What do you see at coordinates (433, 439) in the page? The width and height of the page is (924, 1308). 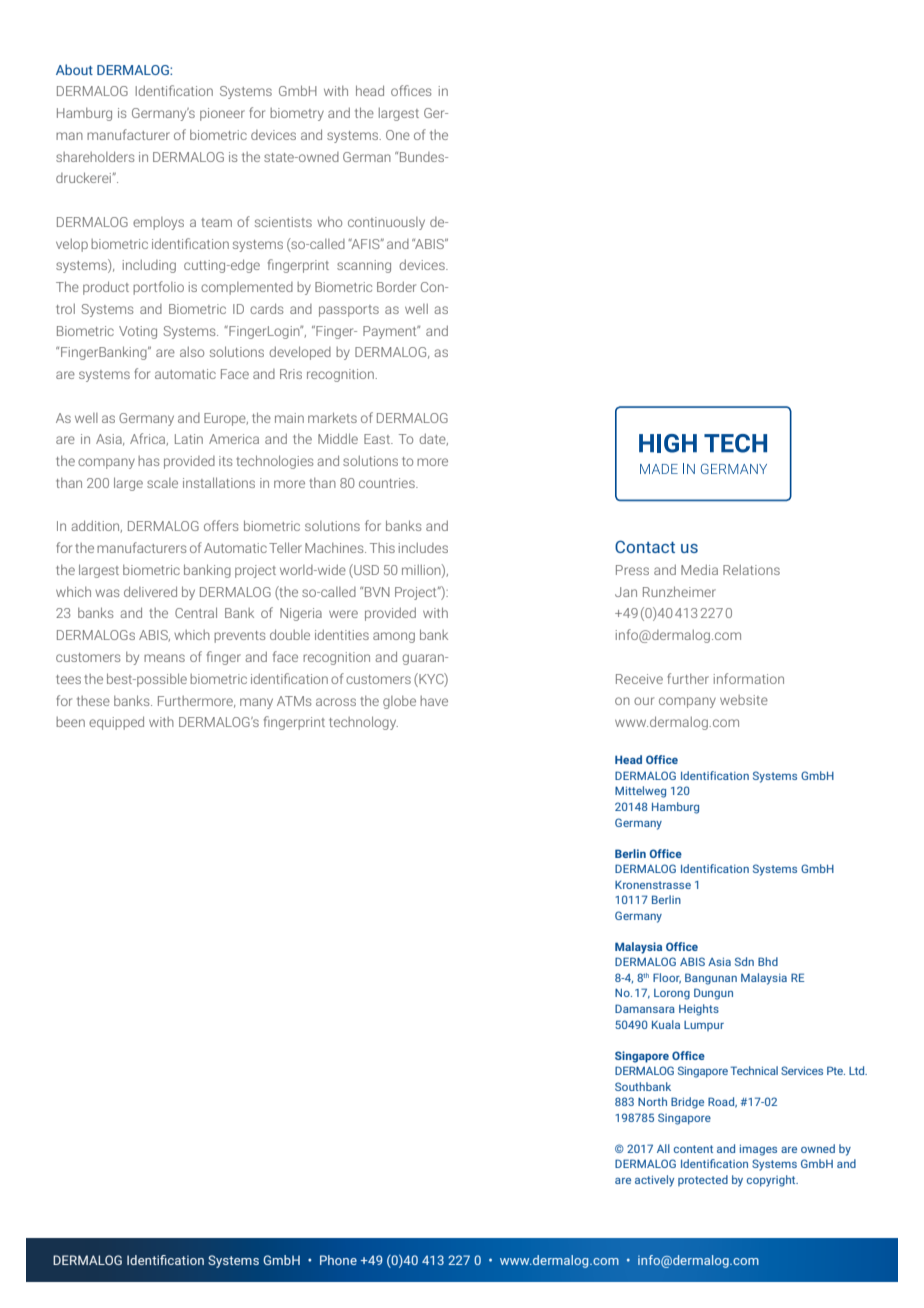 I see `date` at bounding box center [433, 439].
